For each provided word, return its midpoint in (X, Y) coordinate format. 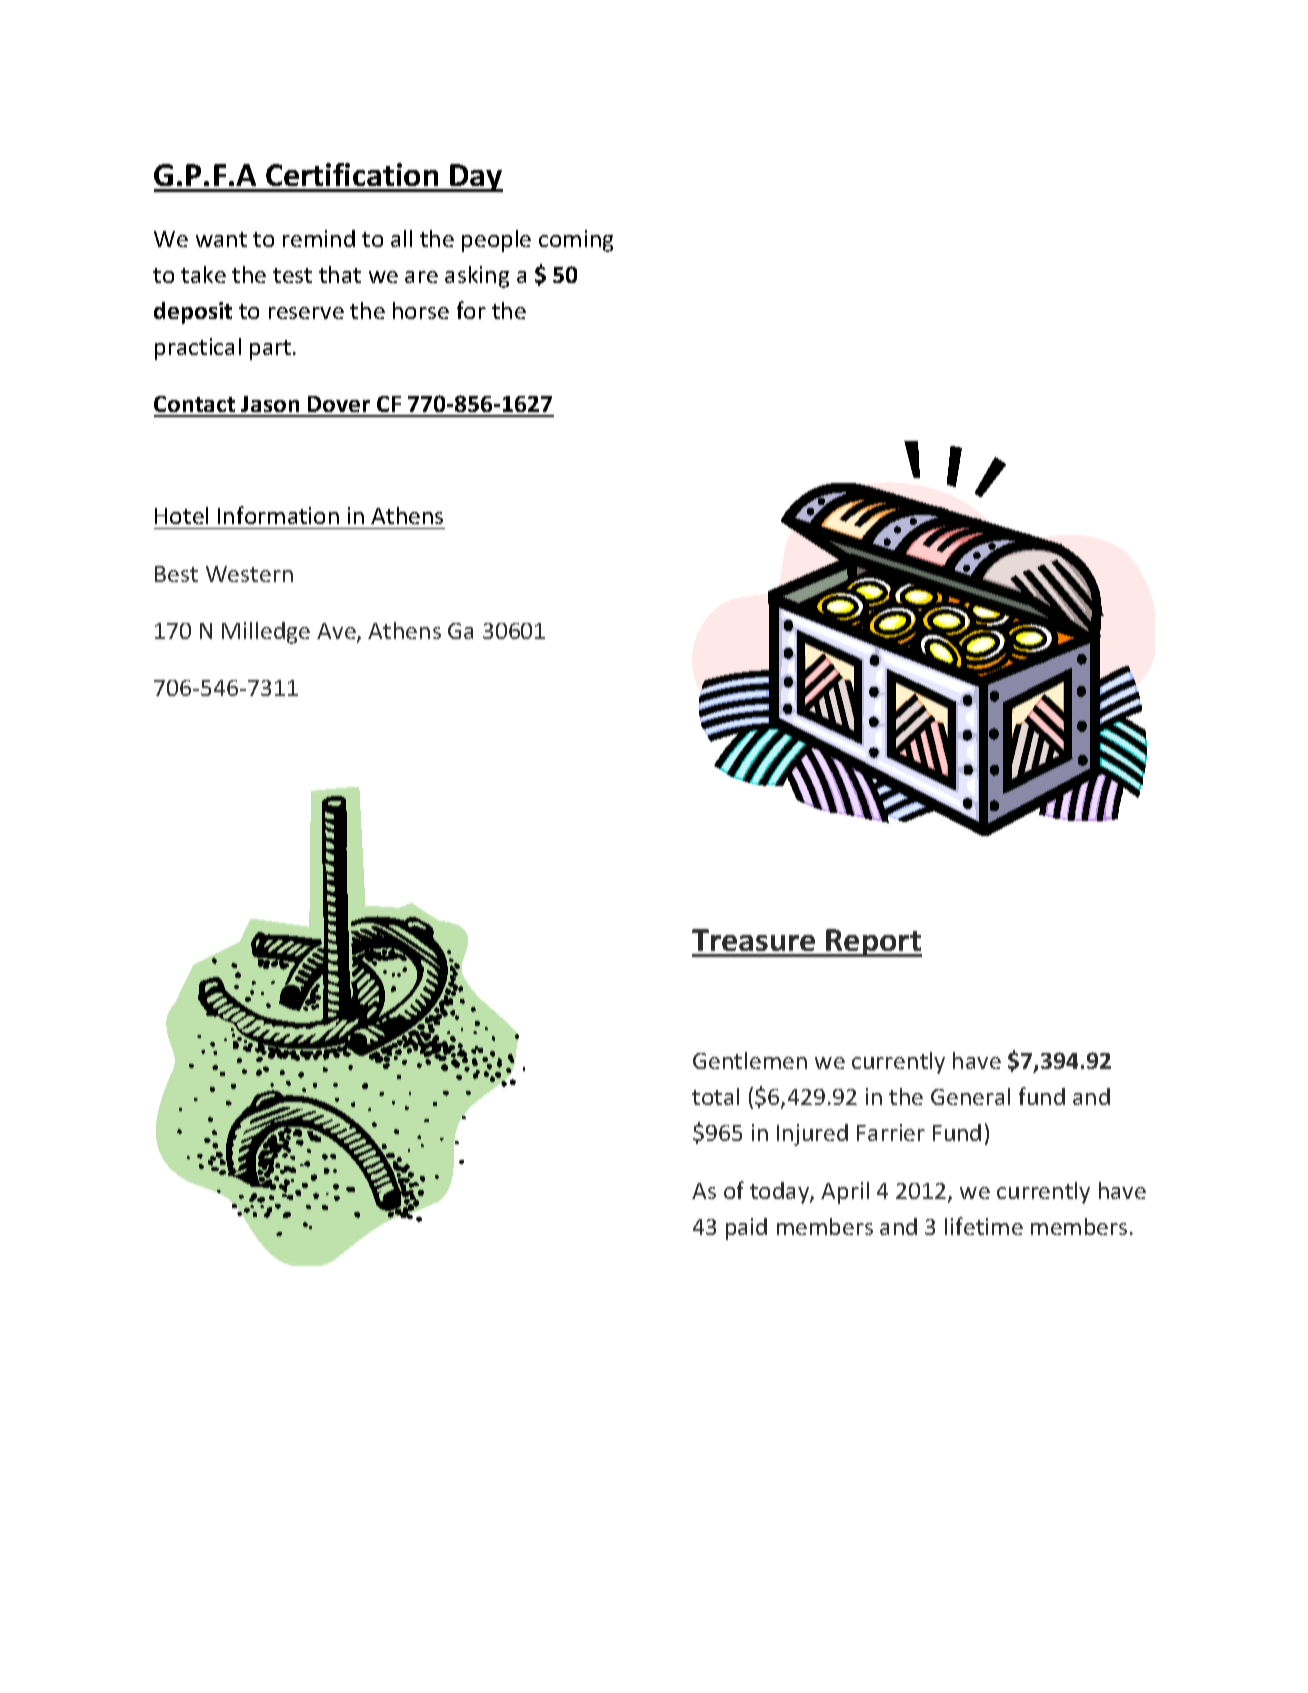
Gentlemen (750, 1060)
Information (278, 515)
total (715, 1096)
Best (176, 574)
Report (873, 943)
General (970, 1096)
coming (576, 241)
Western (249, 574)
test (292, 275)
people (496, 241)
